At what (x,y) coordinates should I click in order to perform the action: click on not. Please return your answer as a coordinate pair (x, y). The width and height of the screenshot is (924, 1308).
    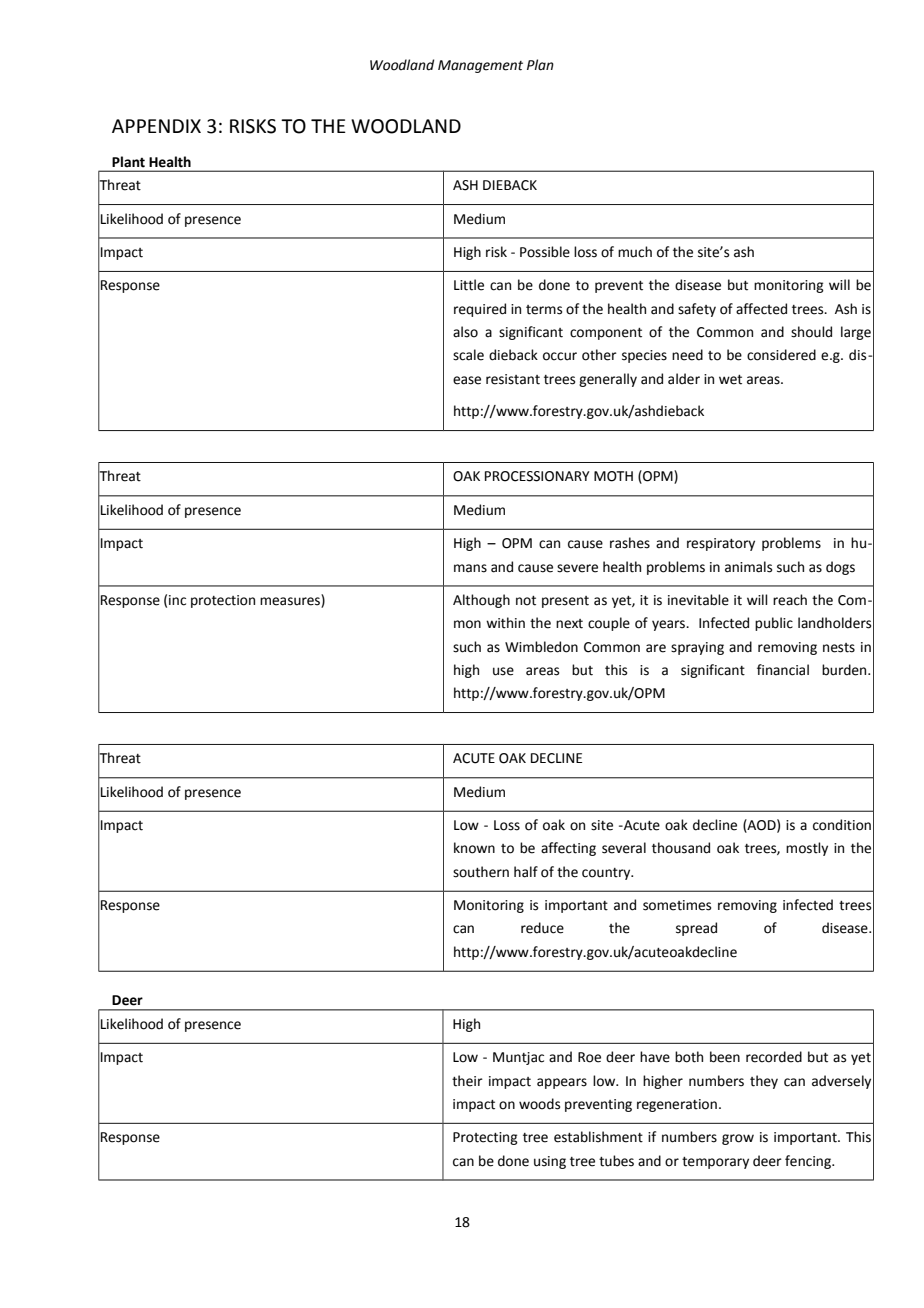
    Looking at the image, I should click on (526, 601).
